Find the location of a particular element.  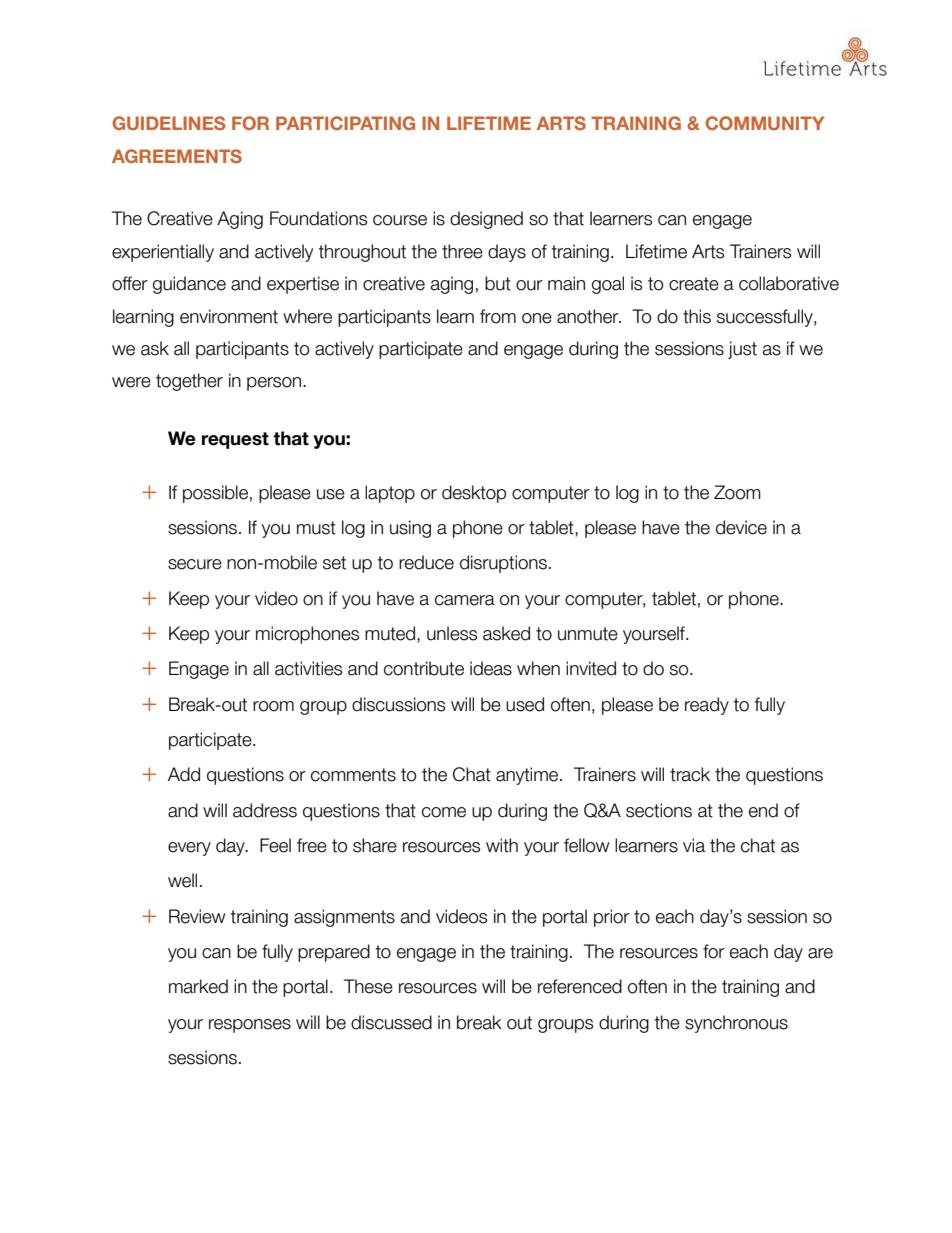

possible is located at coordinates (215, 494).
